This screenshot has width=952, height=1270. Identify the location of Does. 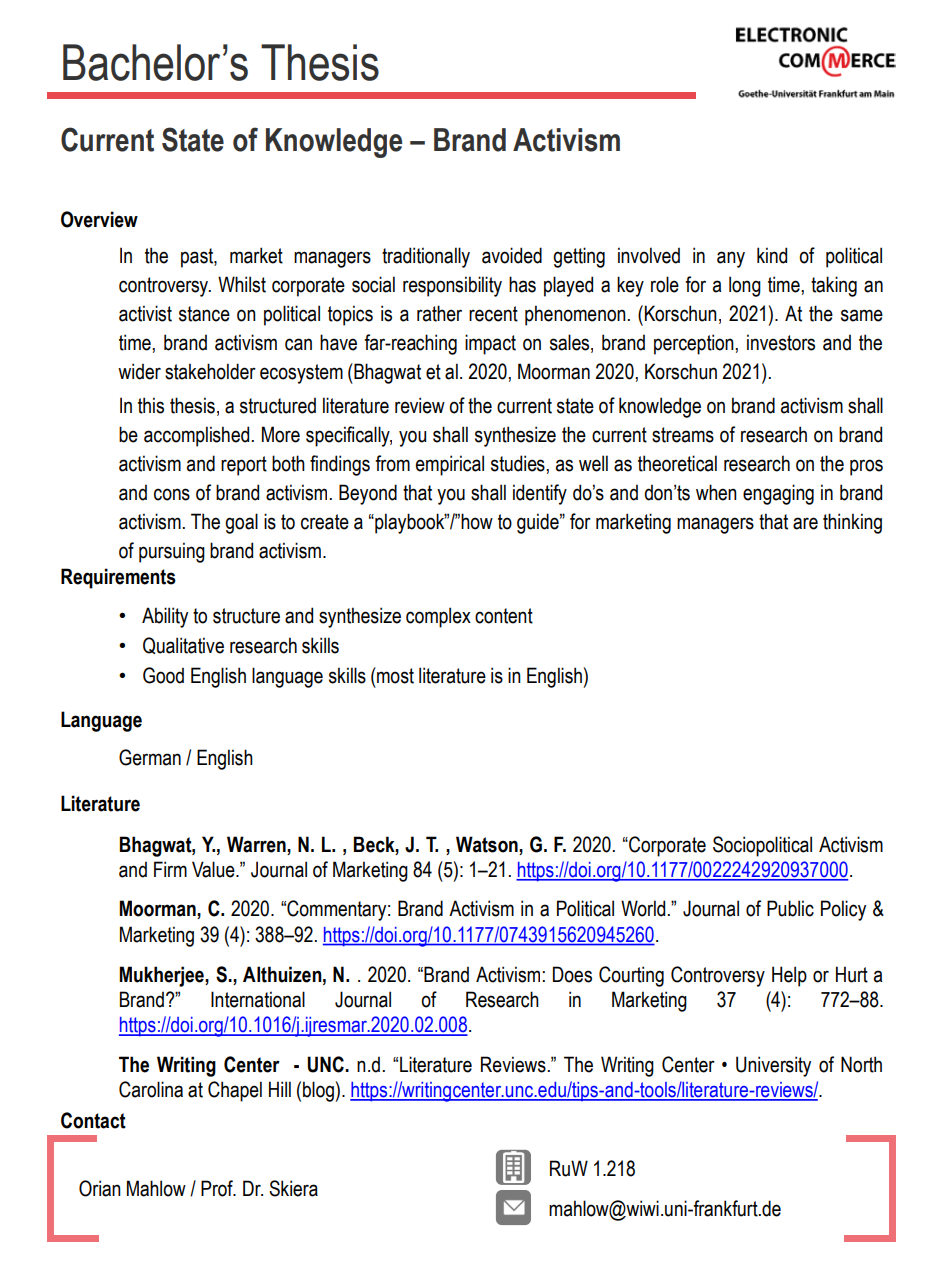
(572, 974).
